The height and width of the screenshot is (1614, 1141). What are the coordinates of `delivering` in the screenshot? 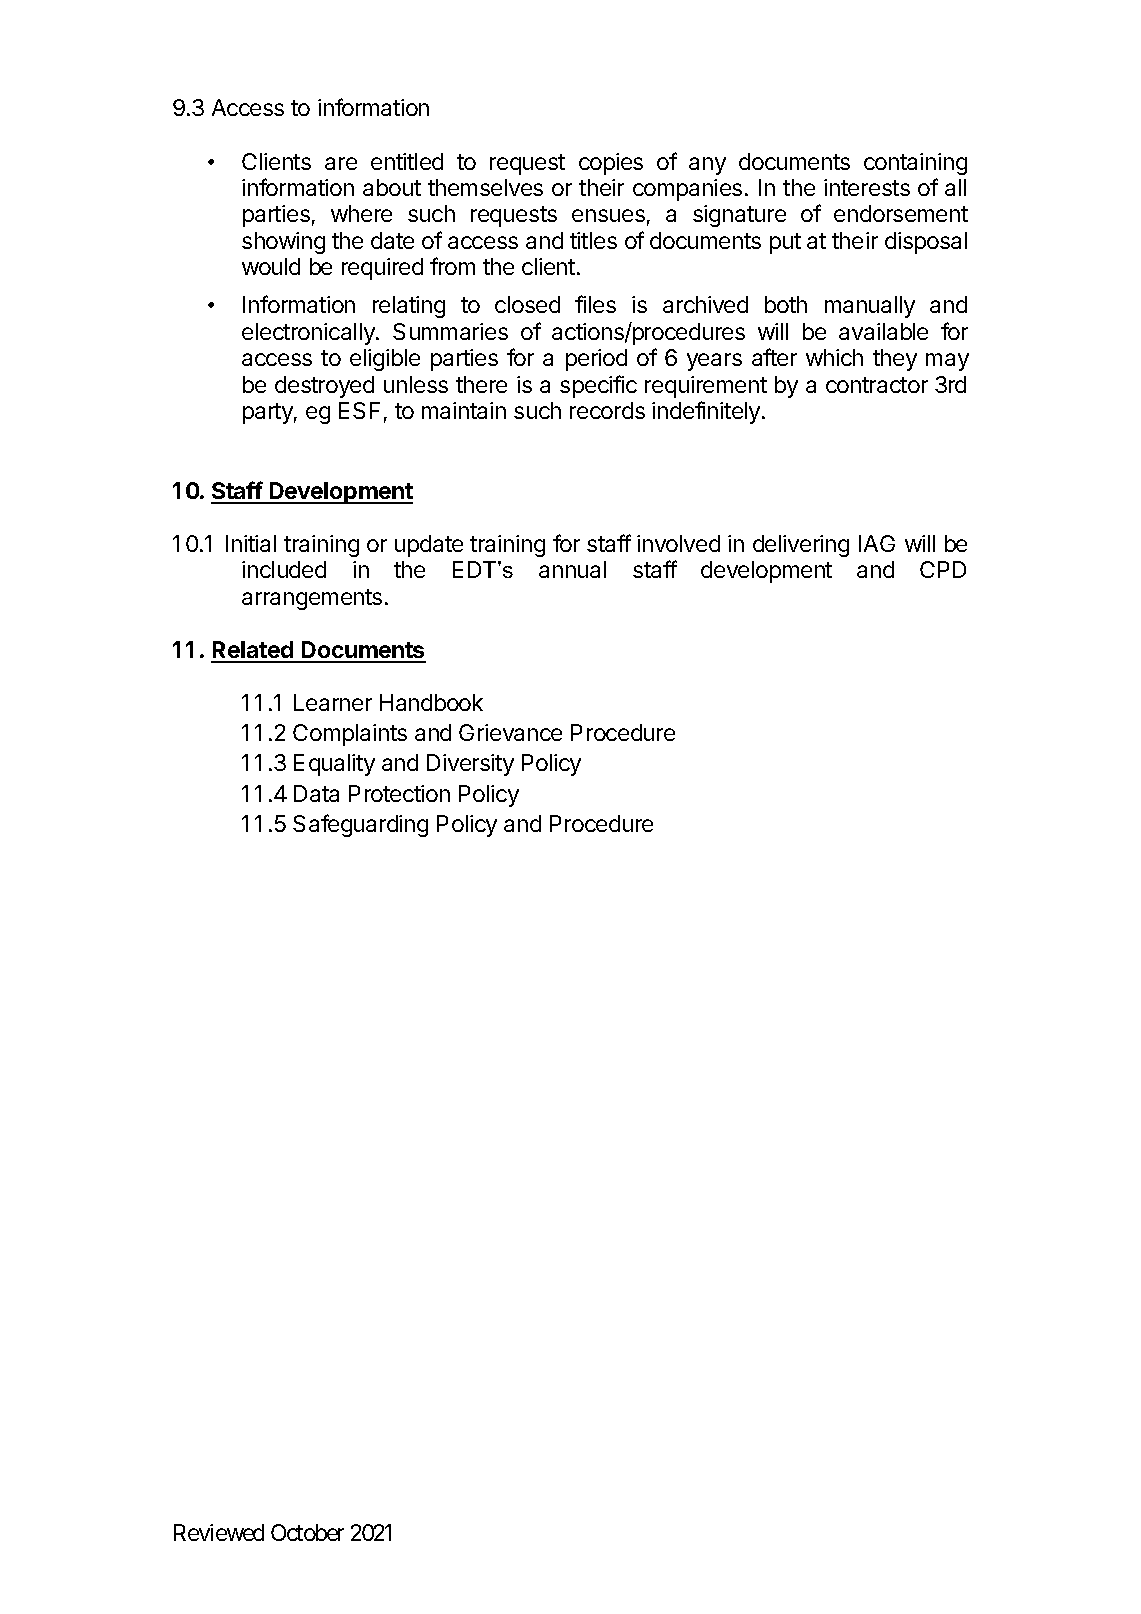 It's located at (801, 546).
